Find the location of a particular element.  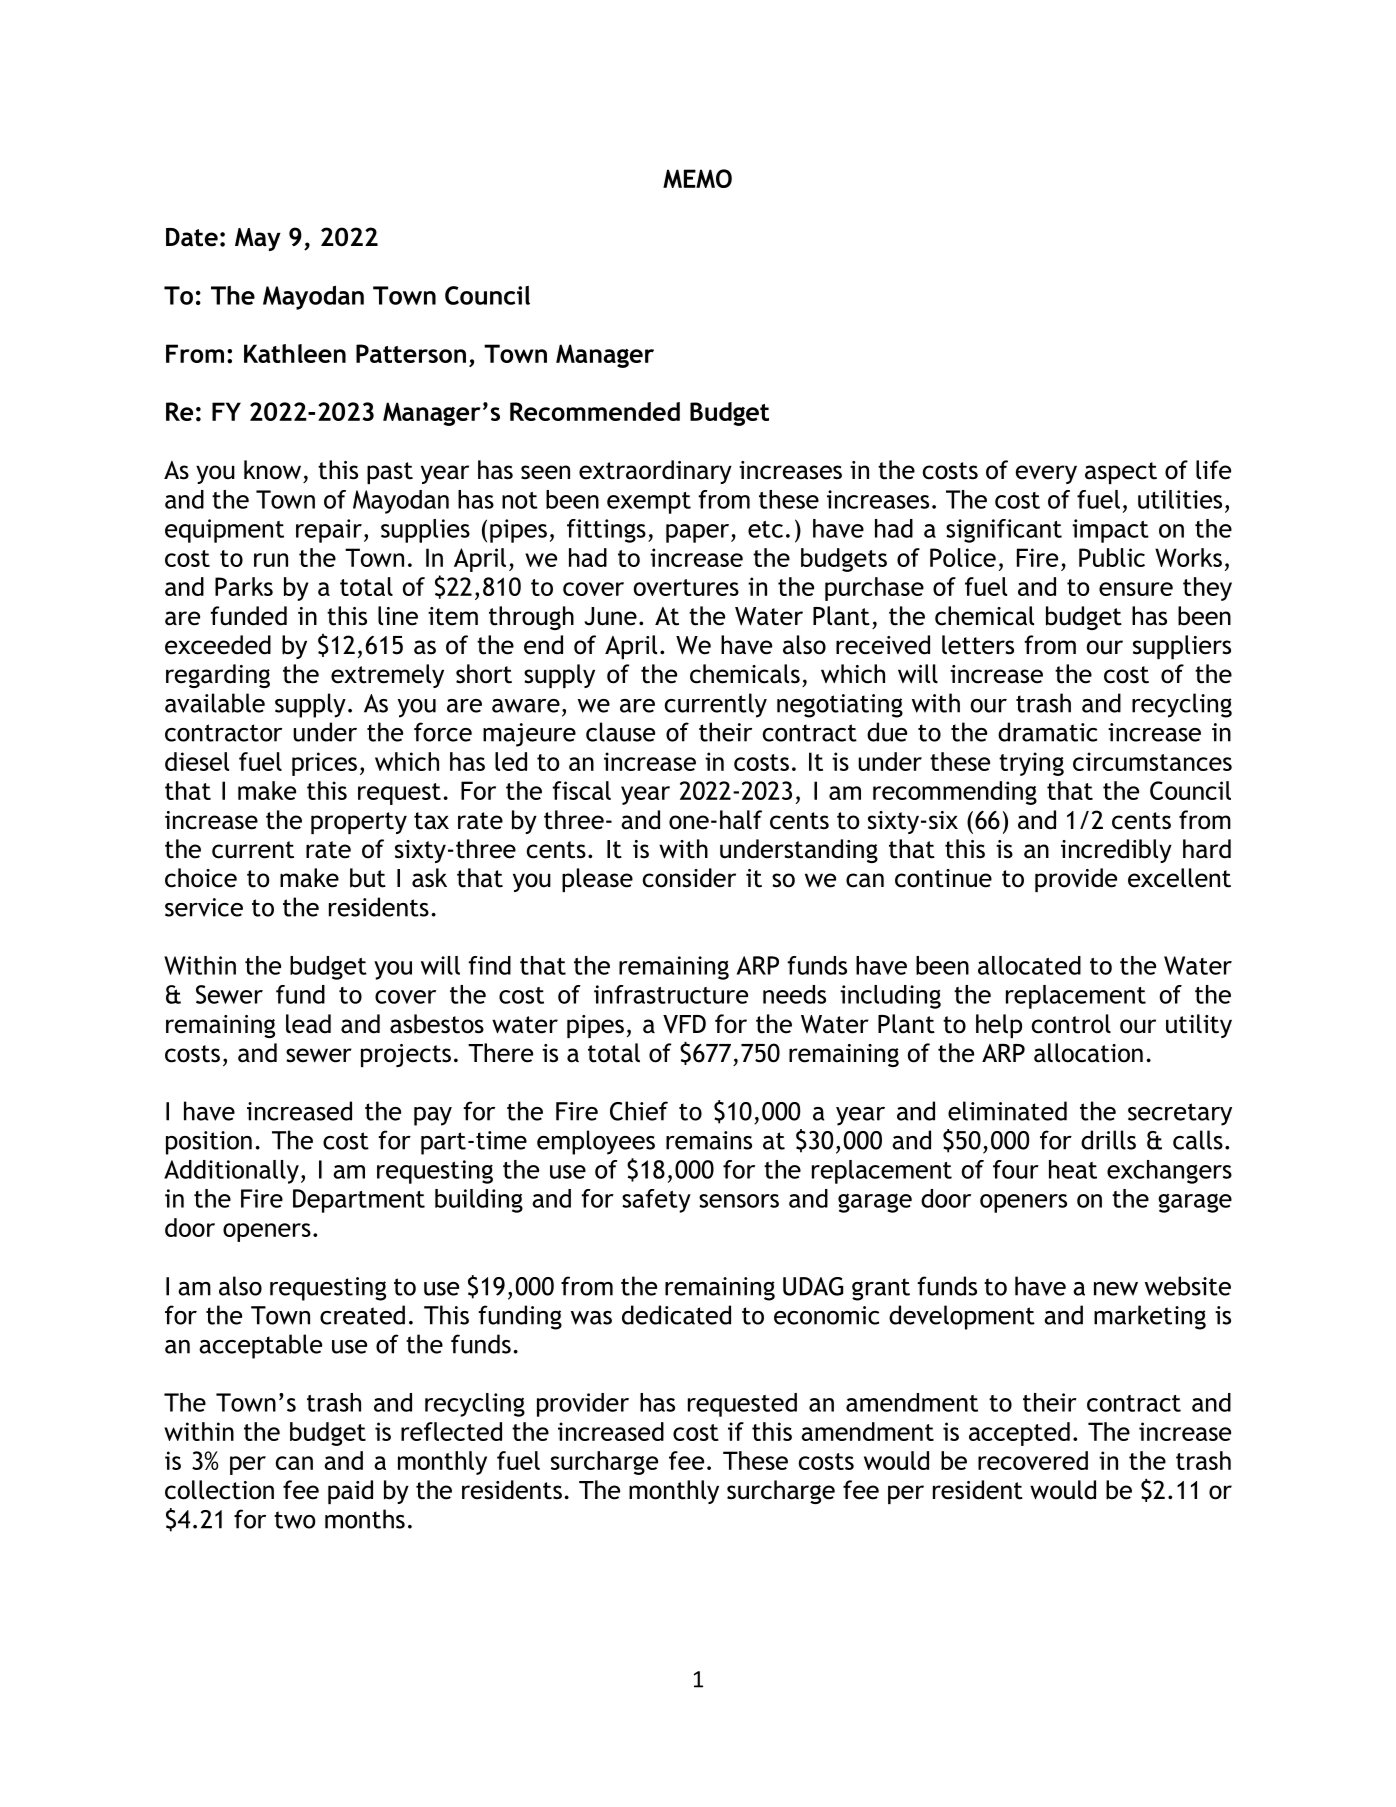

Additionally is located at coordinates (231, 1172).
